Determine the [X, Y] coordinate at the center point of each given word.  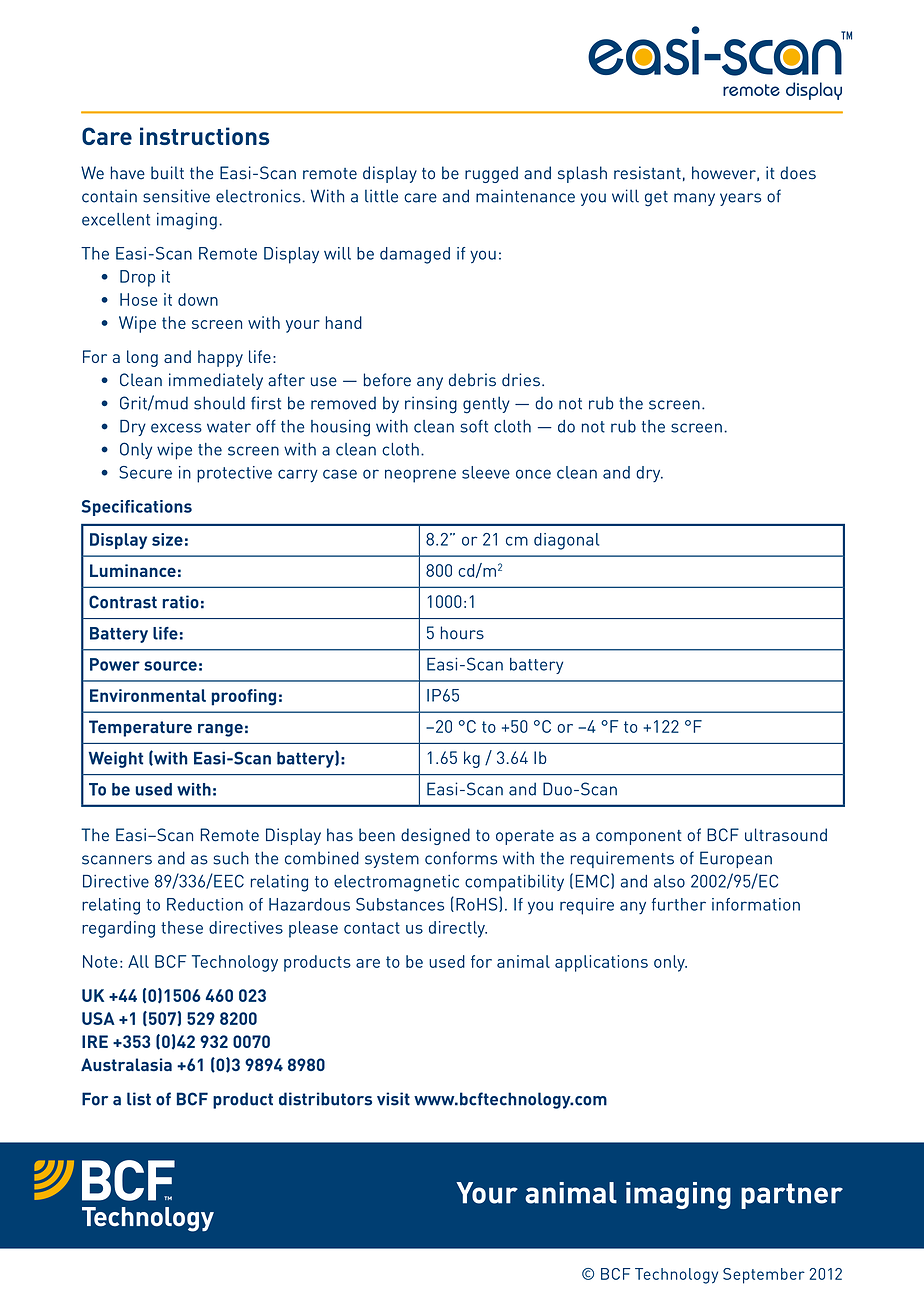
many [694, 199]
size [167, 539]
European [736, 859]
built [167, 172]
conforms [461, 858]
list [139, 1099]
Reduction [205, 904]
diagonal [566, 541]
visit [393, 1099]
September [764, 1276]
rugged [491, 174]
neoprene [420, 476]
